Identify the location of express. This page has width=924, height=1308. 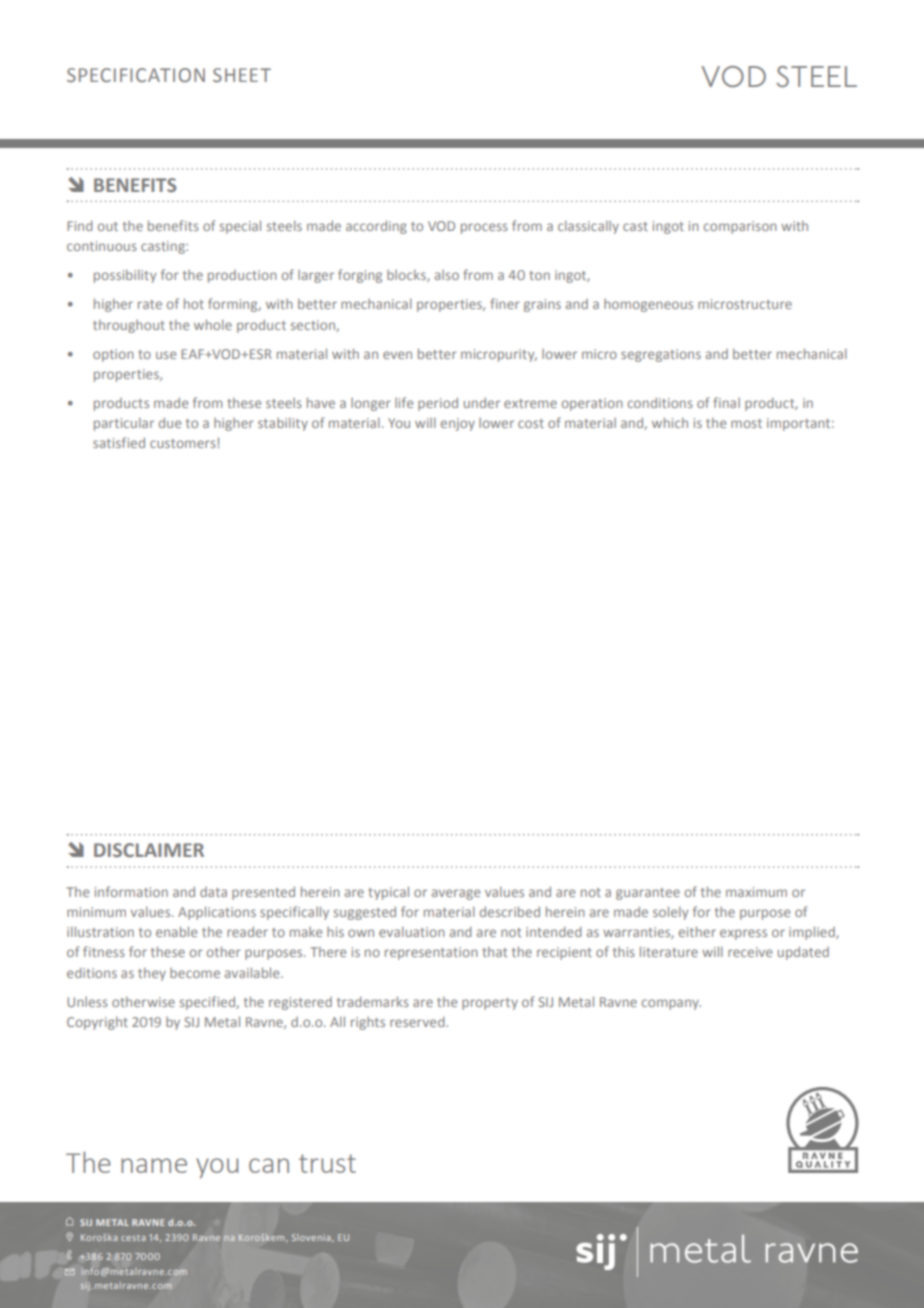
(743, 934).
